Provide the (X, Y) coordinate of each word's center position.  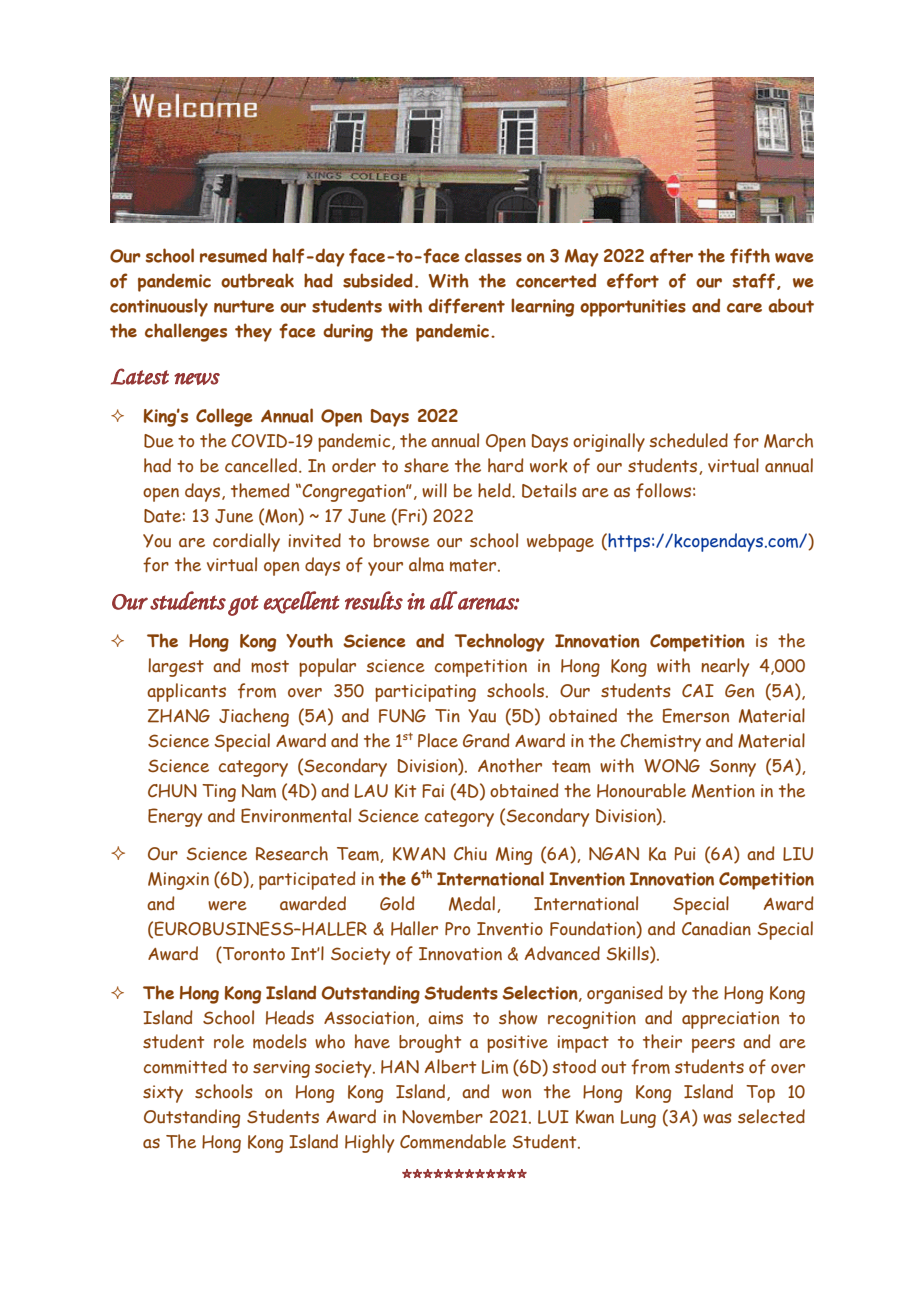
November (442, 1117)
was (717, 1118)
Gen (739, 691)
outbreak (257, 280)
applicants (186, 692)
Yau (482, 716)
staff (755, 281)
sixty (163, 1094)
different (466, 306)
